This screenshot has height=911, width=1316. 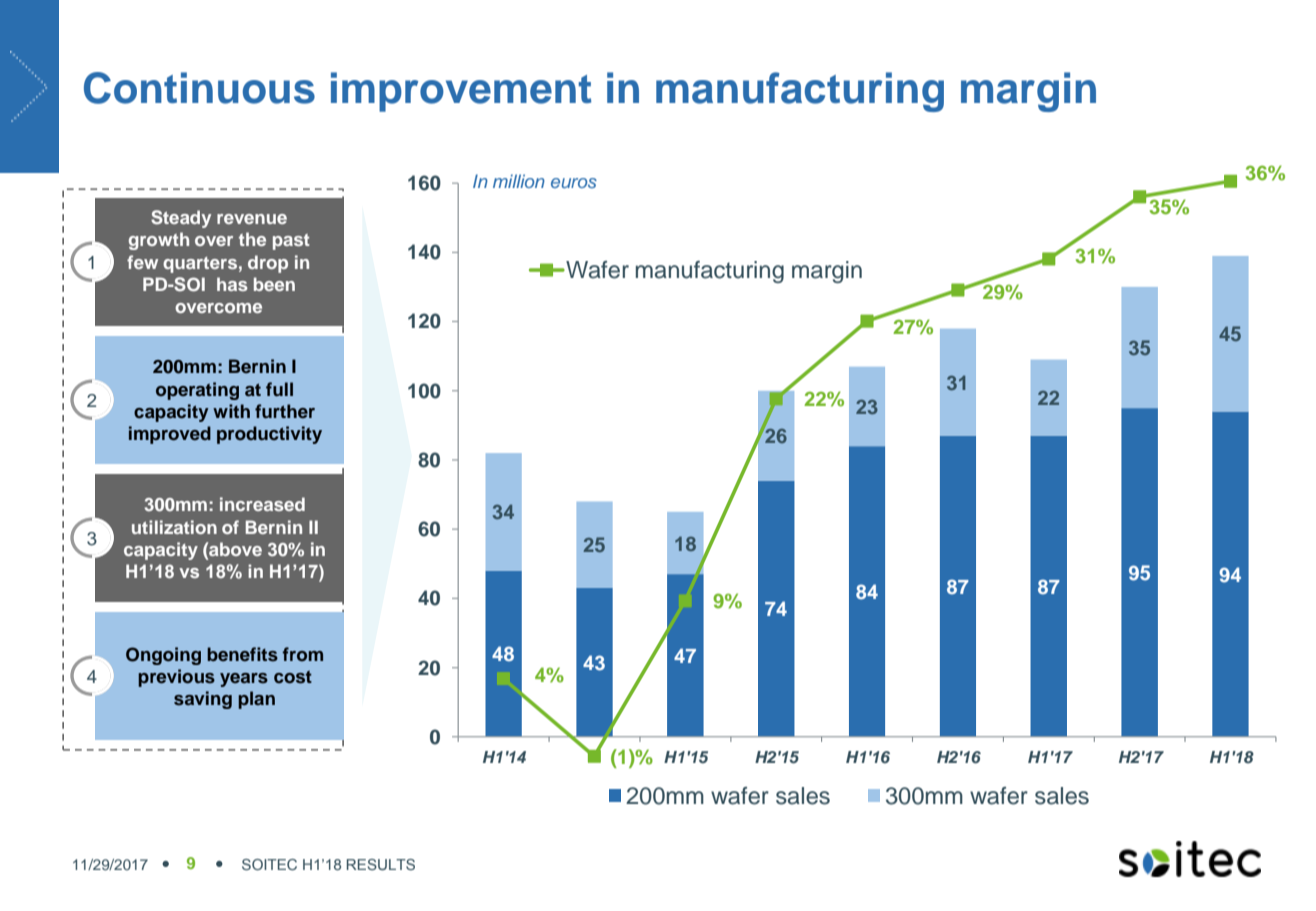 I want to click on euros, so click(x=574, y=183).
